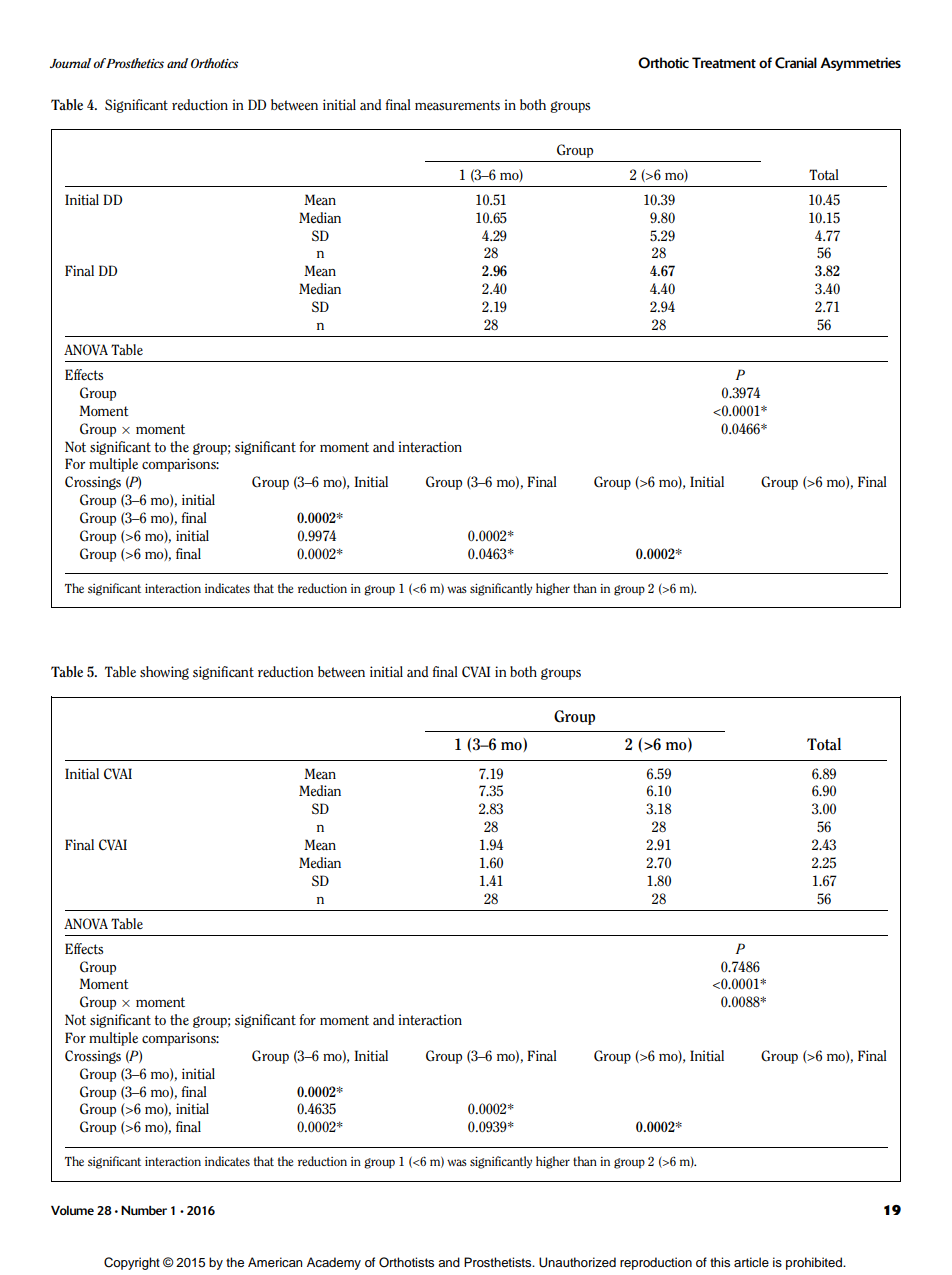 The image size is (952, 1275). Describe the element at coordinates (751, 1262) in the image. I see `article` at that location.
